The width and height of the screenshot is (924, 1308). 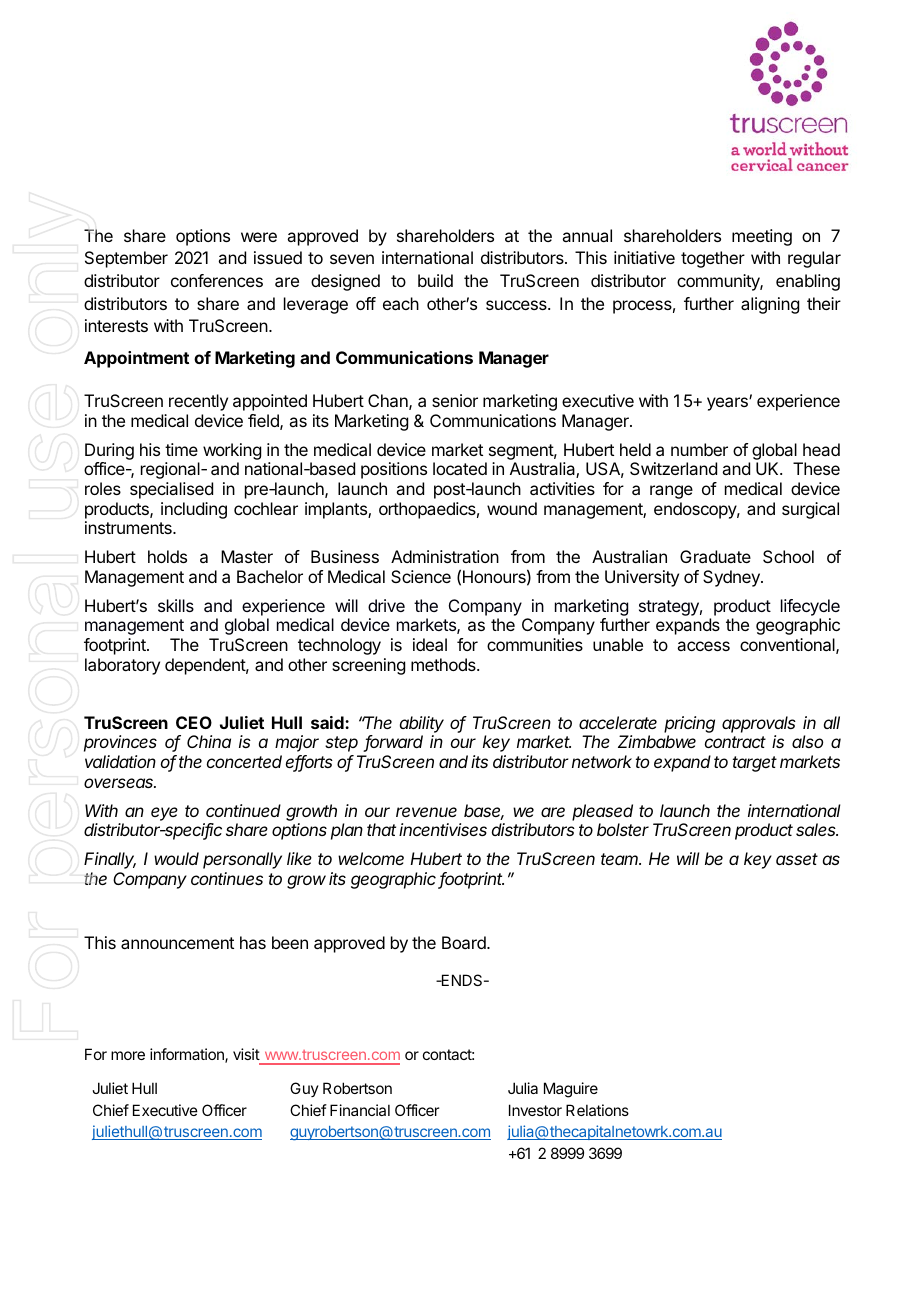 What do you see at coordinates (227, 878) in the screenshot?
I see `continues` at bounding box center [227, 878].
